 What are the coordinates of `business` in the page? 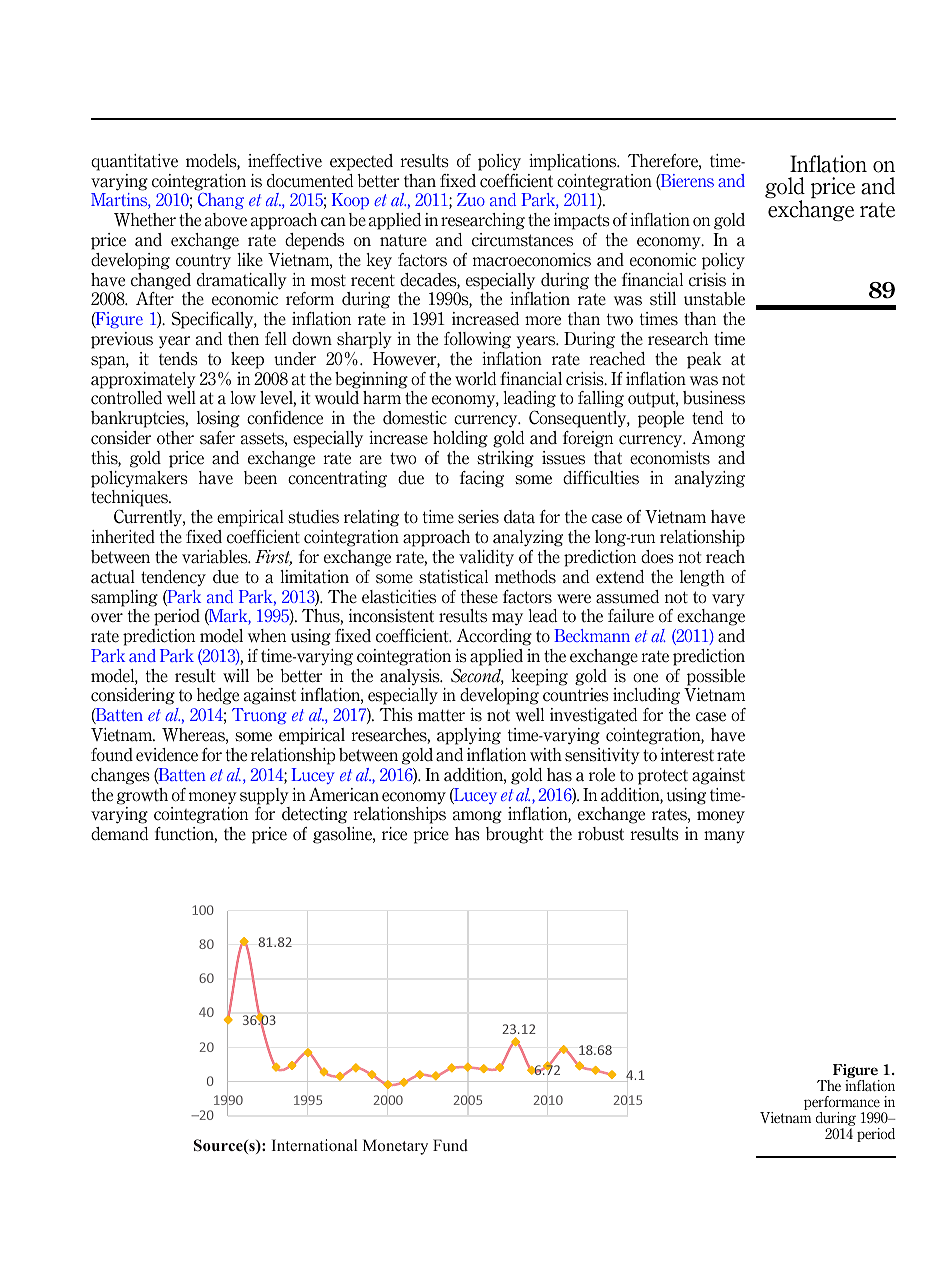 It's located at (714, 398).
